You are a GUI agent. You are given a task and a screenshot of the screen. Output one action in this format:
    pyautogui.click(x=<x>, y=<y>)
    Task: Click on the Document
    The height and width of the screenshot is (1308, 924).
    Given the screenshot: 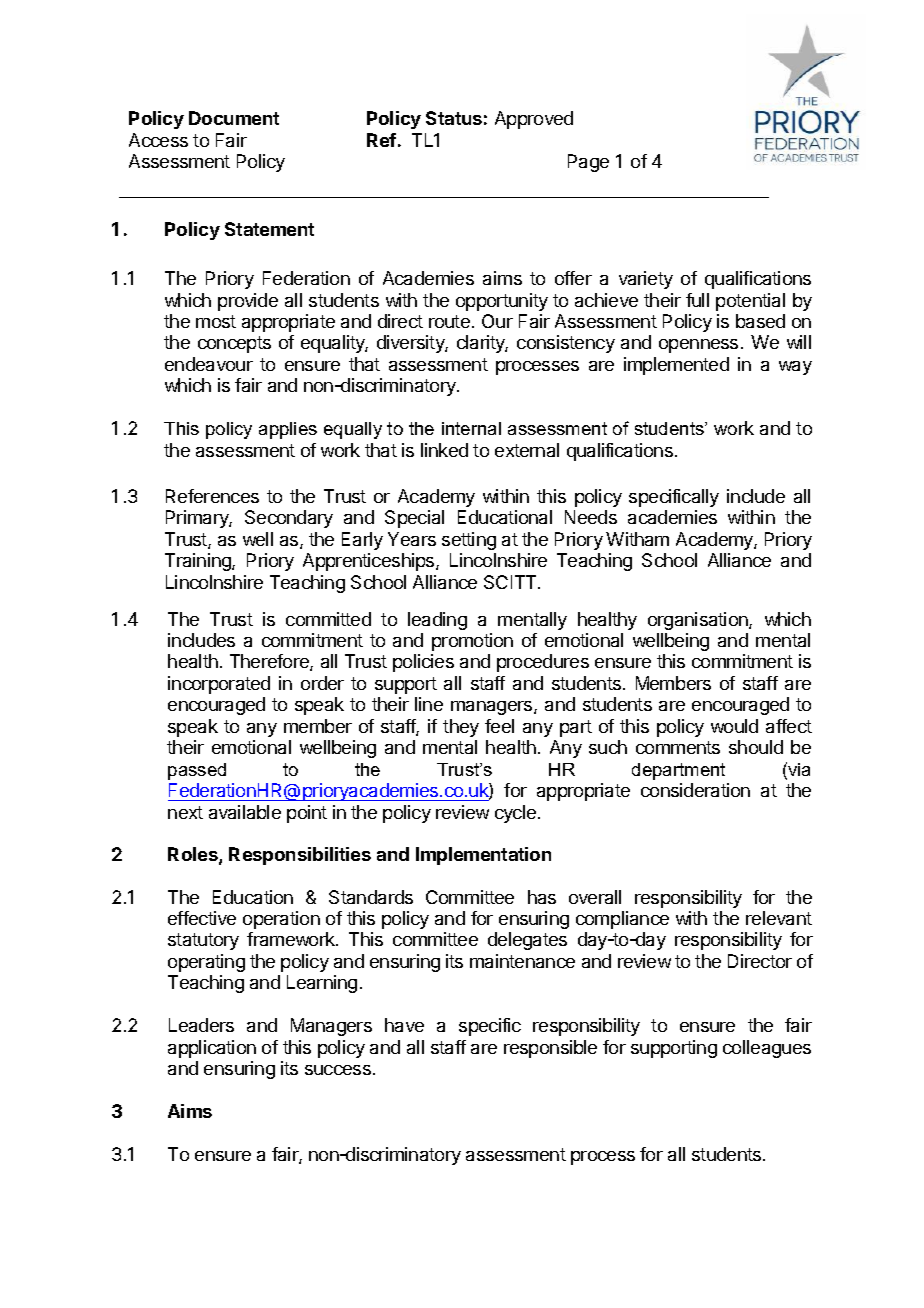 What is the action you would take?
    pyautogui.click(x=234, y=118)
